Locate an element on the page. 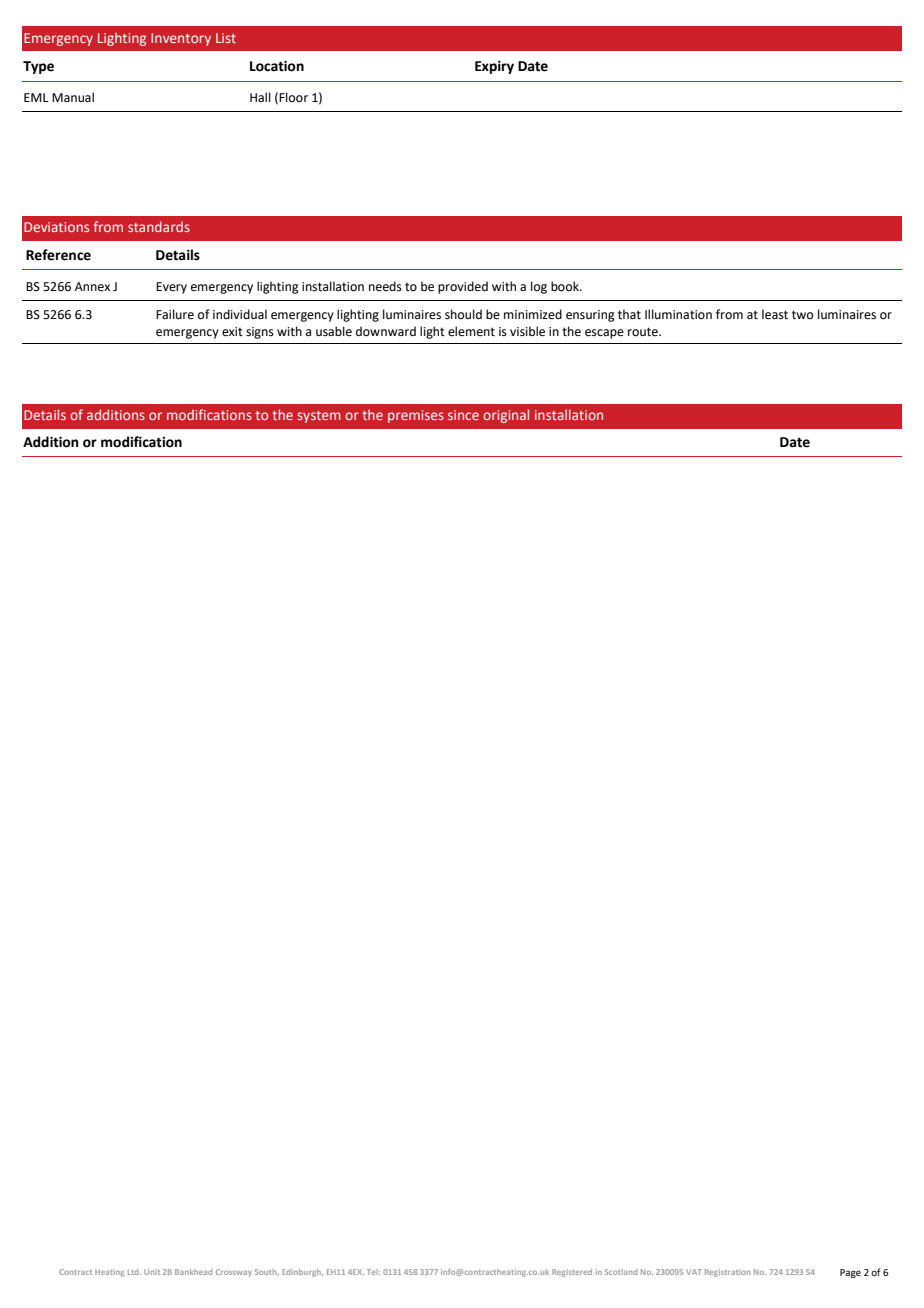 The width and height of the page is (924, 1308). Unit is located at coordinates (152, 1272).
